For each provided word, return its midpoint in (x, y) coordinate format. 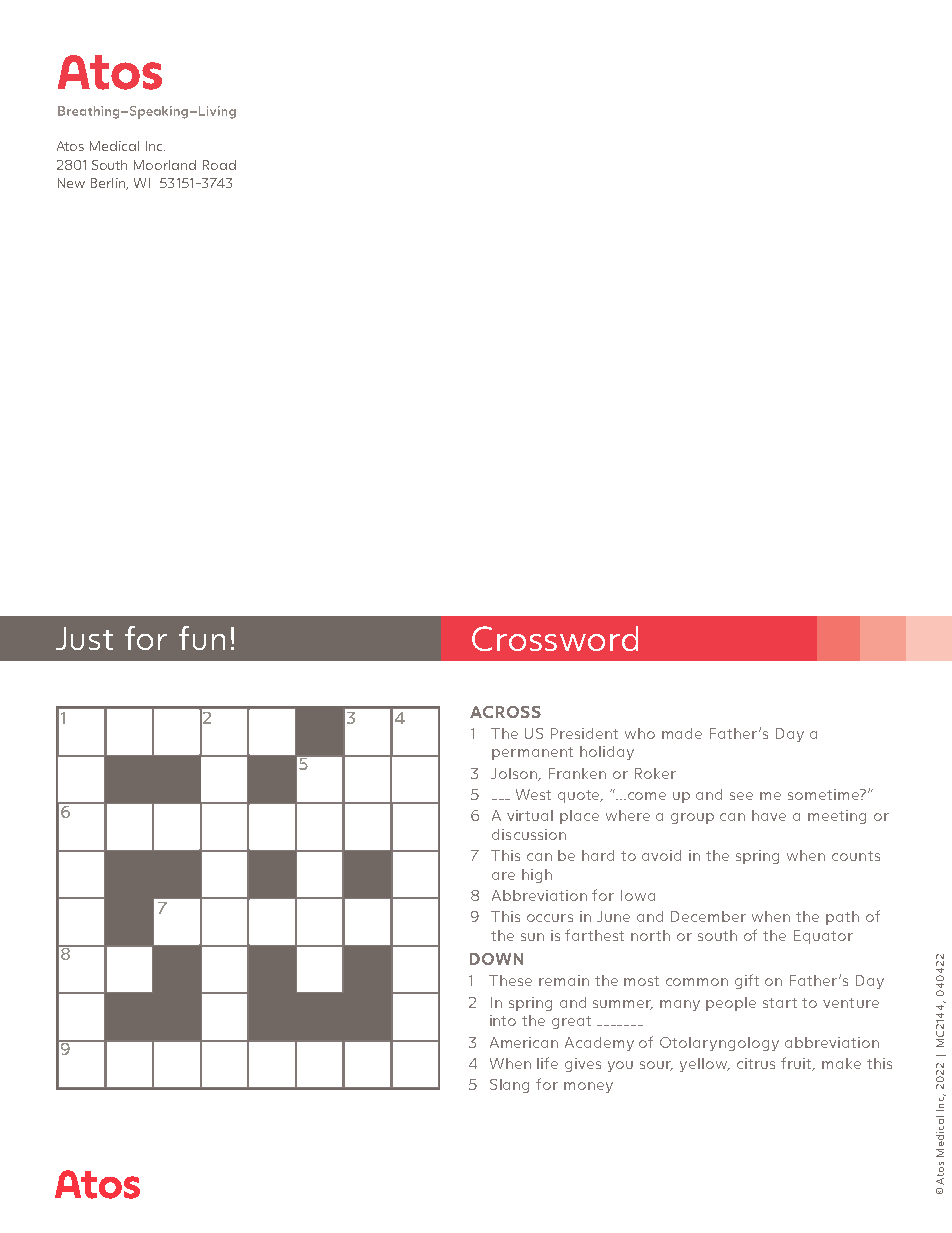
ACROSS (505, 712)
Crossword (555, 638)
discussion (529, 834)
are (503, 876)
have (769, 815)
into (503, 1020)
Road (219, 165)
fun (202, 638)
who (640, 733)
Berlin (109, 184)
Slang (509, 1086)
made (682, 733)
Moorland (165, 165)
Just (84, 638)
